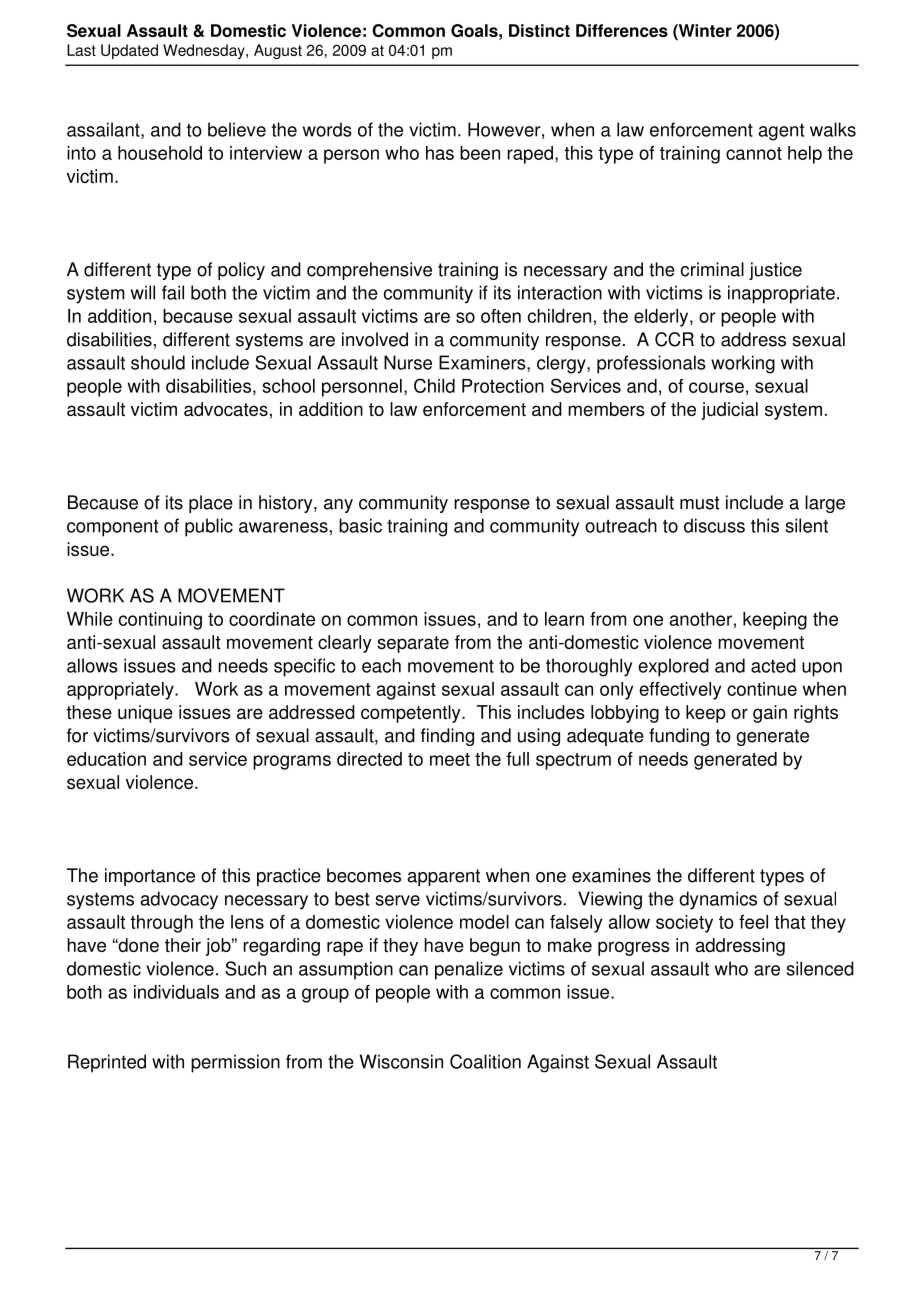  What do you see at coordinates (158, 362) in the screenshot?
I see `should` at bounding box center [158, 362].
